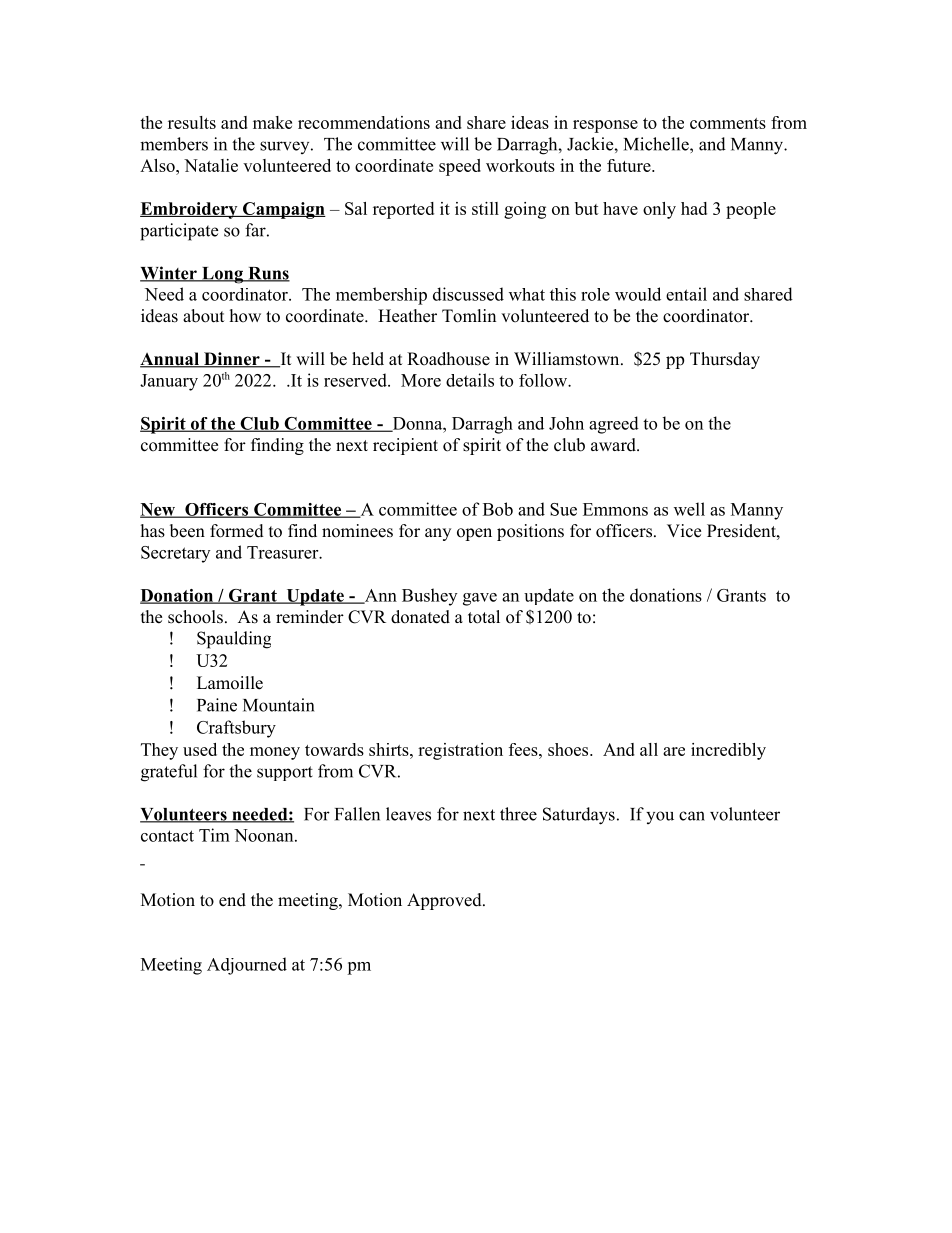 The height and width of the document is (1233, 952). Describe the element at coordinates (211, 165) in the document. I see `Natalie` at that location.
